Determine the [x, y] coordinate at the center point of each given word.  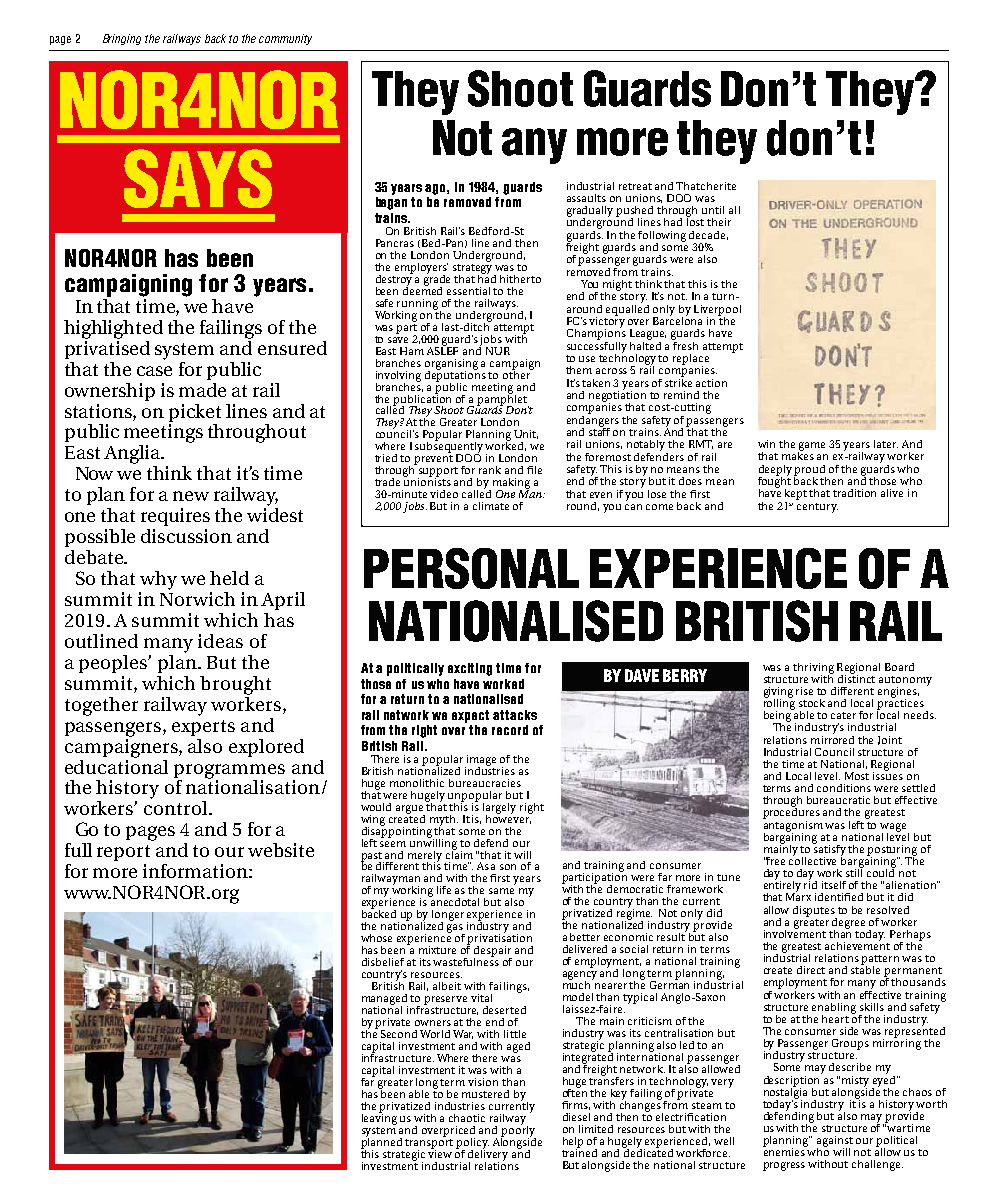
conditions [844, 788]
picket [195, 413]
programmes [229, 772]
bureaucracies [485, 783]
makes [798, 455]
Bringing [122, 39]
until [713, 210]
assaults [586, 198]
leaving [379, 1118]
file [534, 470]
